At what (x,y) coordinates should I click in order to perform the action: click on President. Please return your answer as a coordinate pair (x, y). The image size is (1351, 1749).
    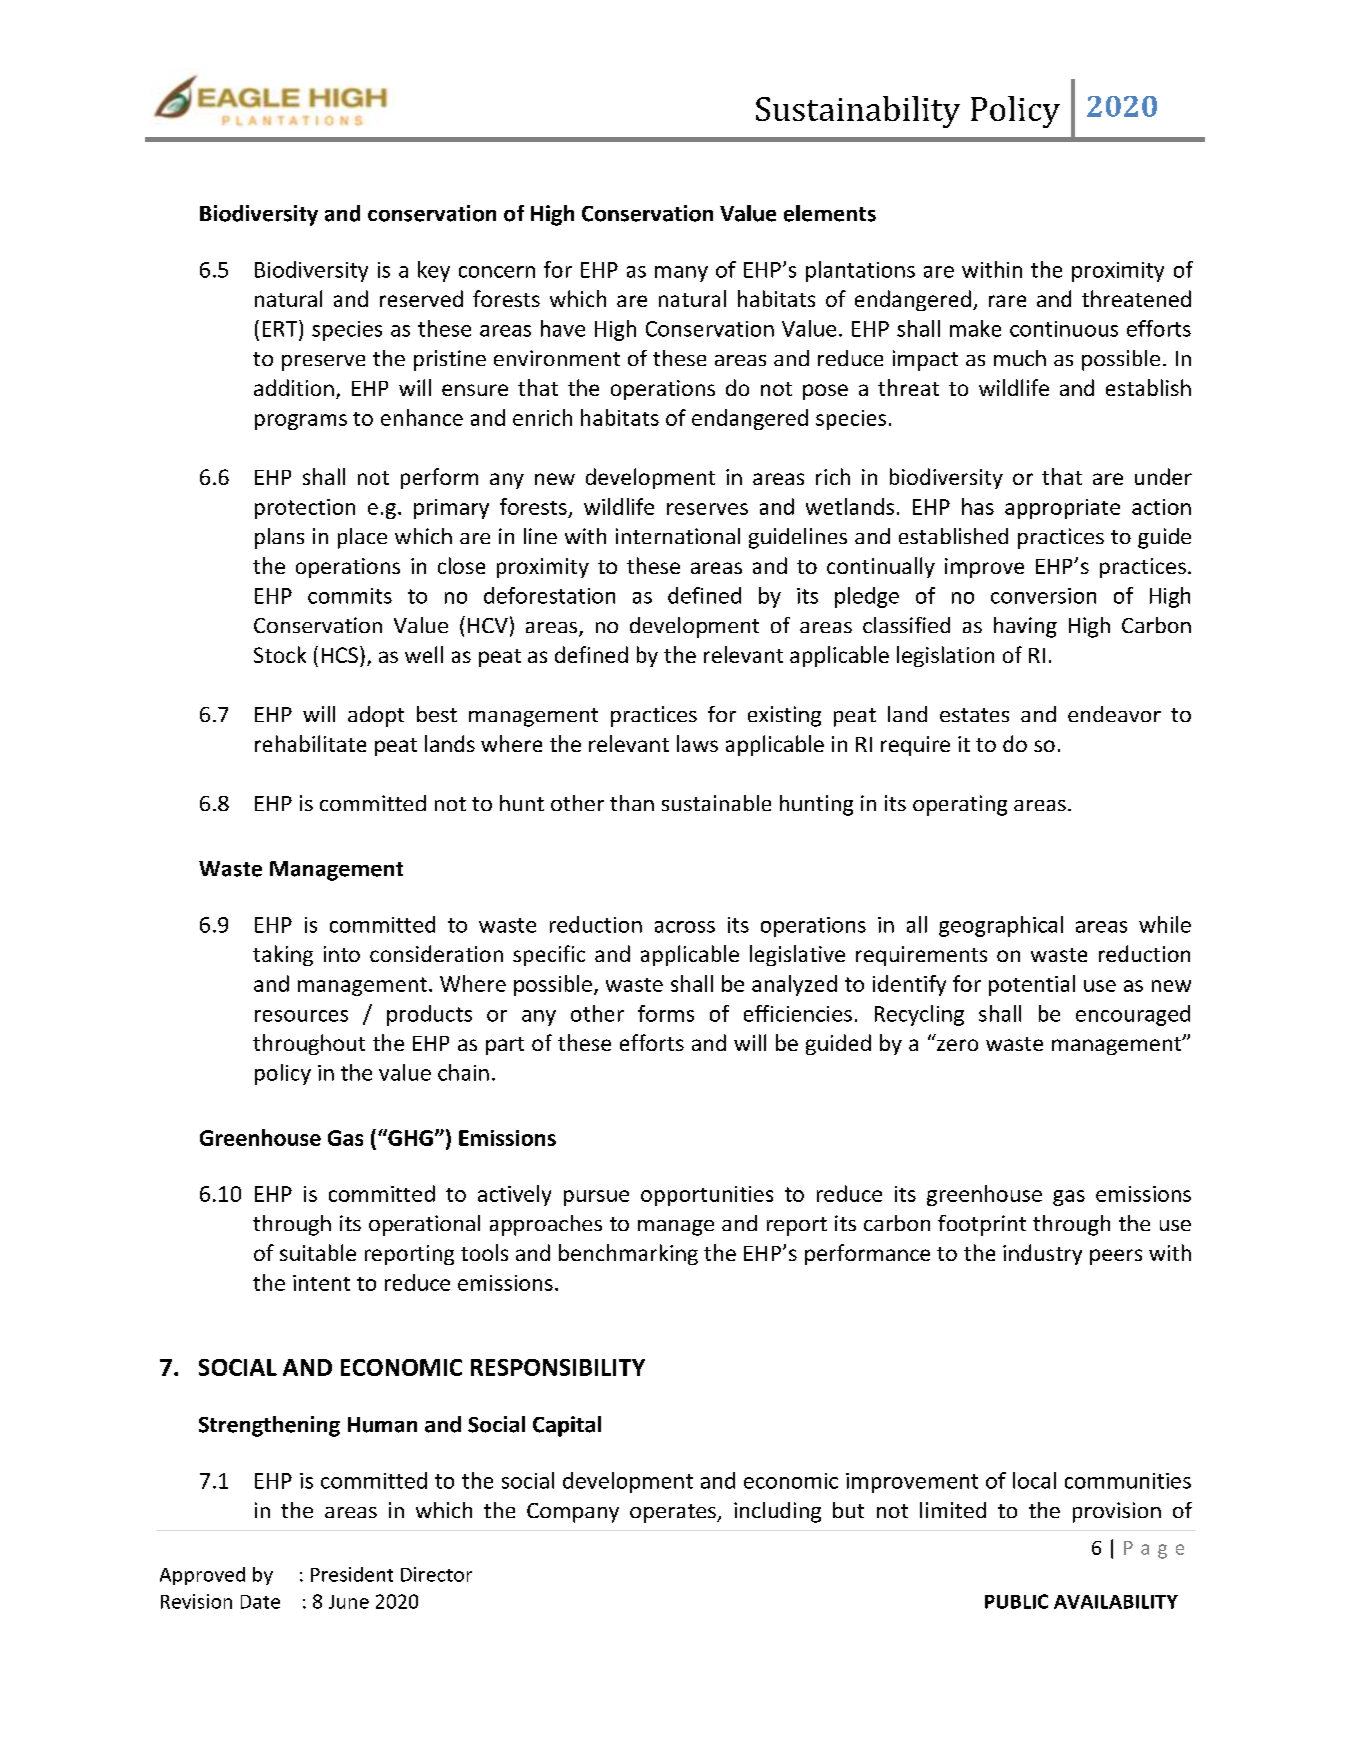
    Looking at the image, I should click on (352, 1574).
